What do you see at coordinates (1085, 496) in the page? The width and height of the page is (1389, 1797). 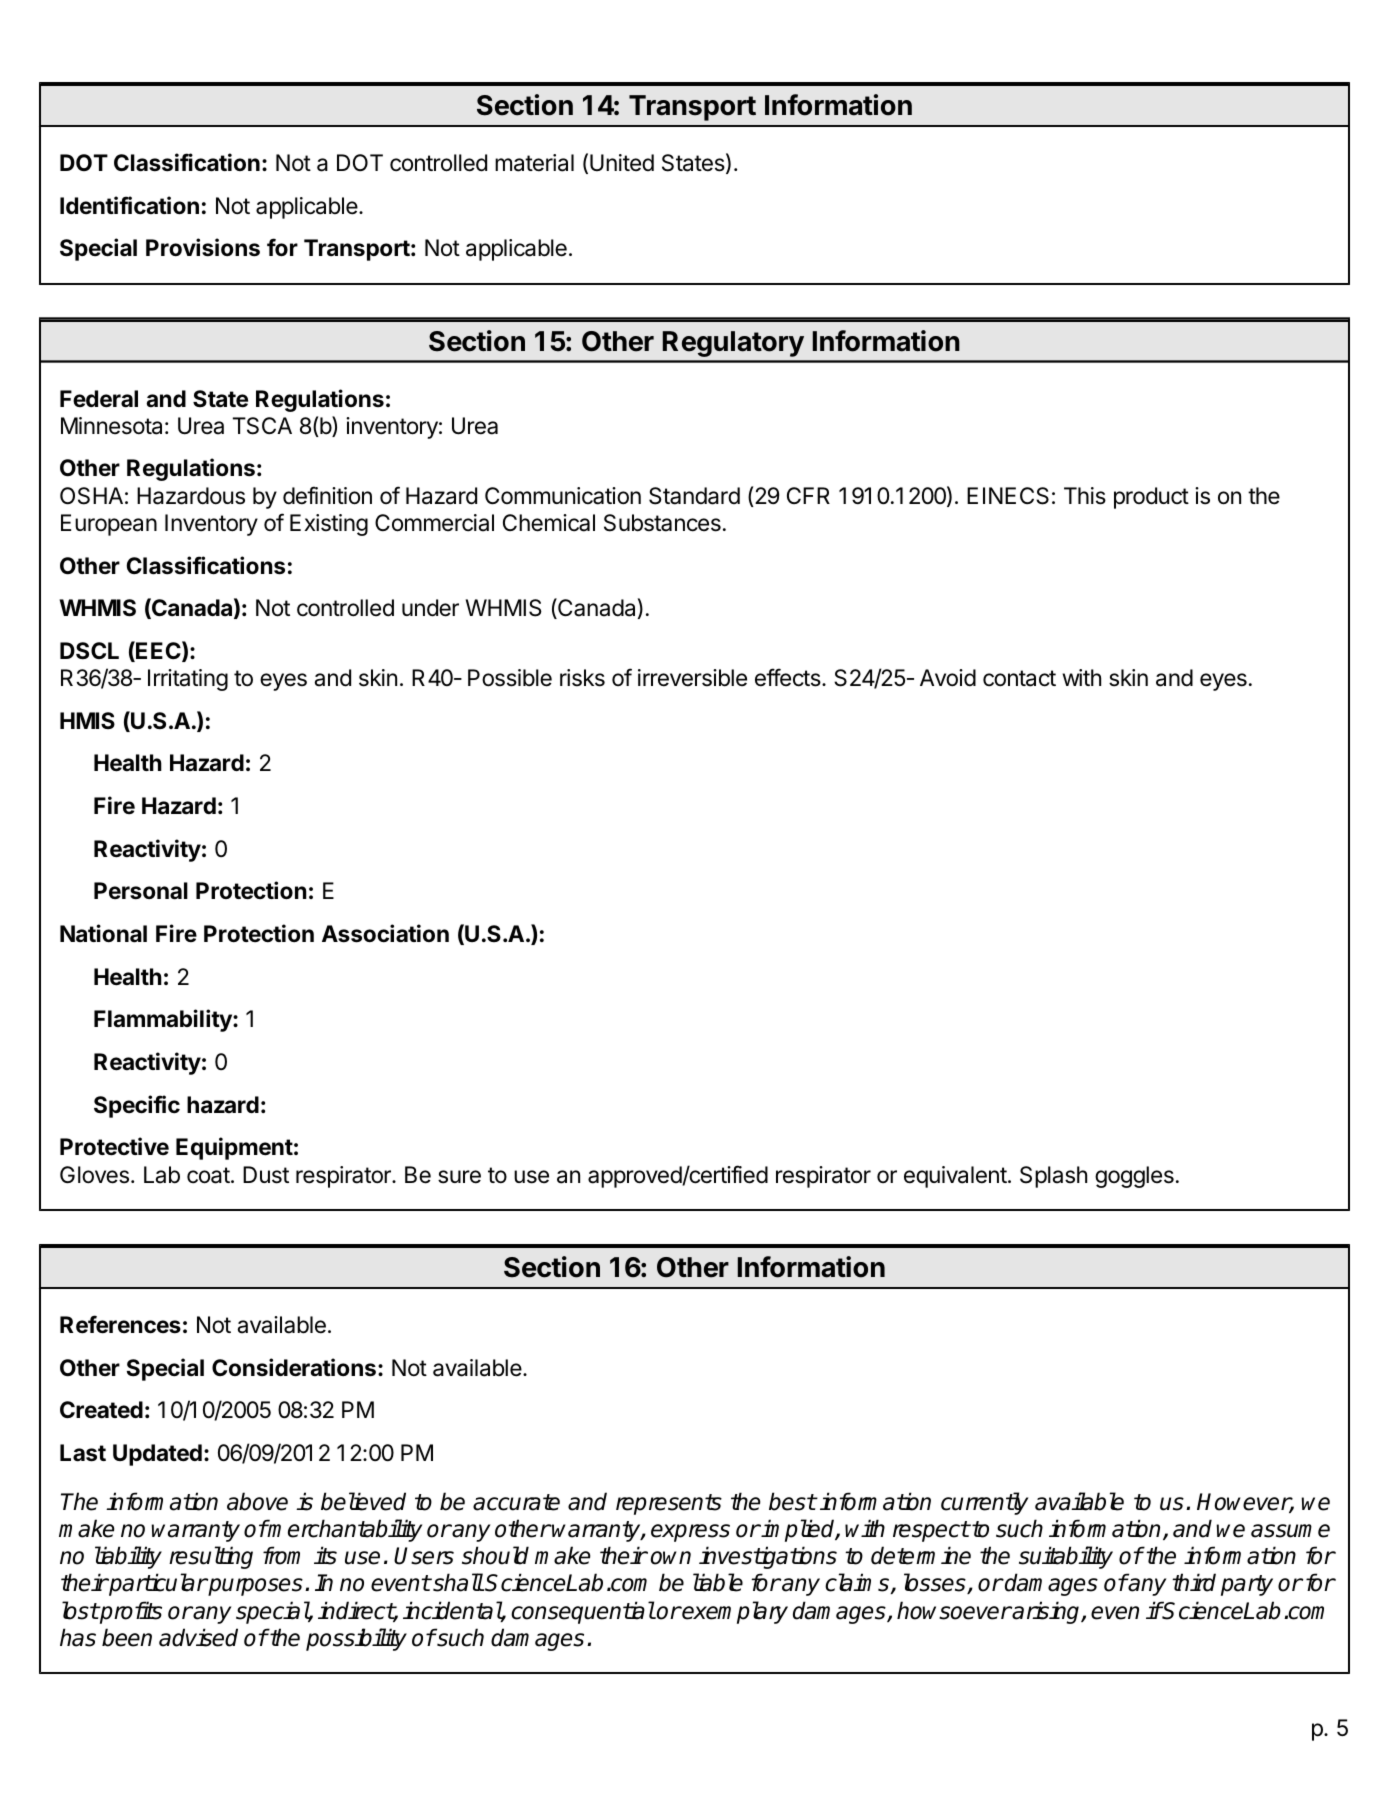 I see `This` at bounding box center [1085, 496].
